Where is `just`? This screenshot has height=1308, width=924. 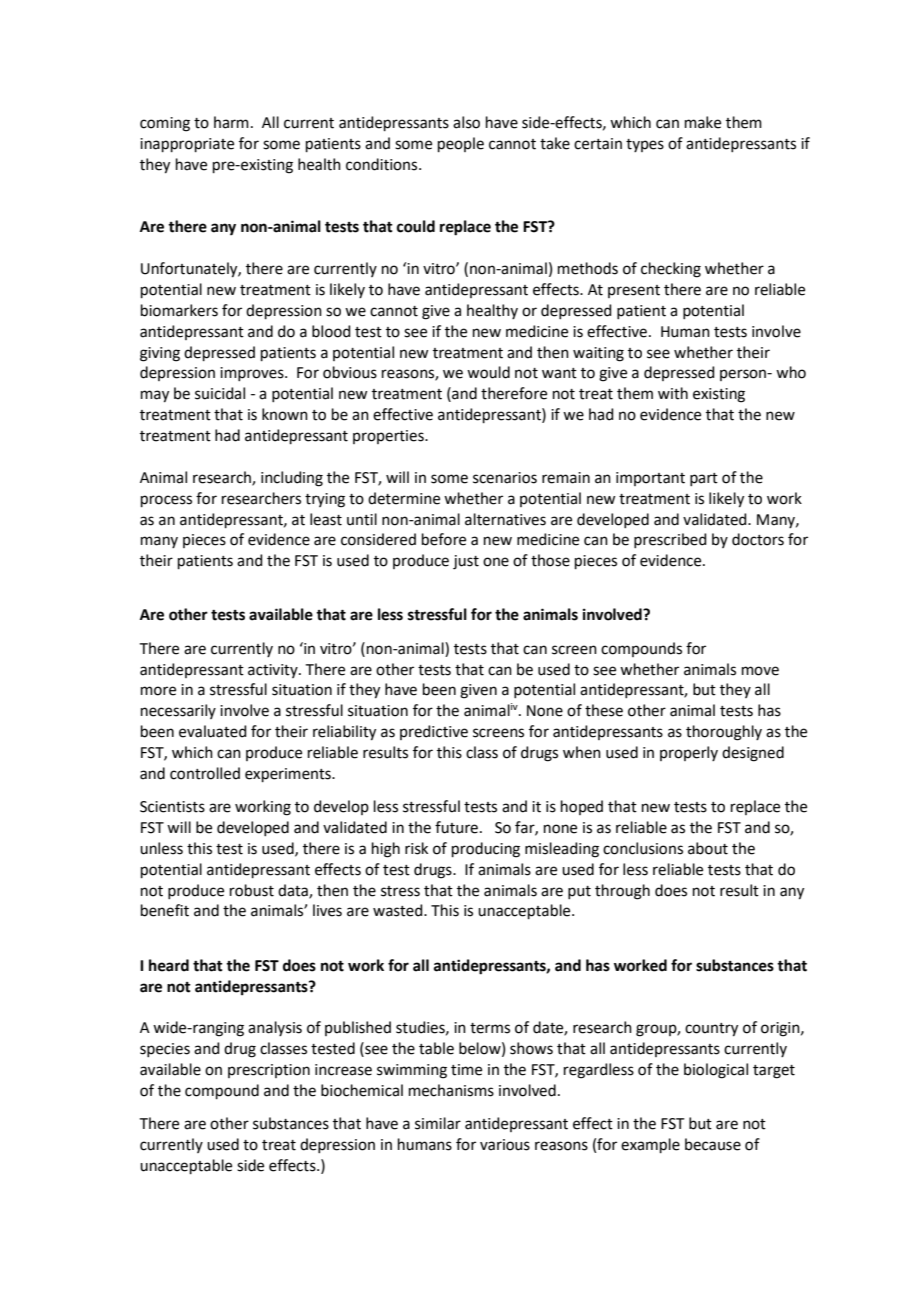
just is located at coordinates (466, 562).
